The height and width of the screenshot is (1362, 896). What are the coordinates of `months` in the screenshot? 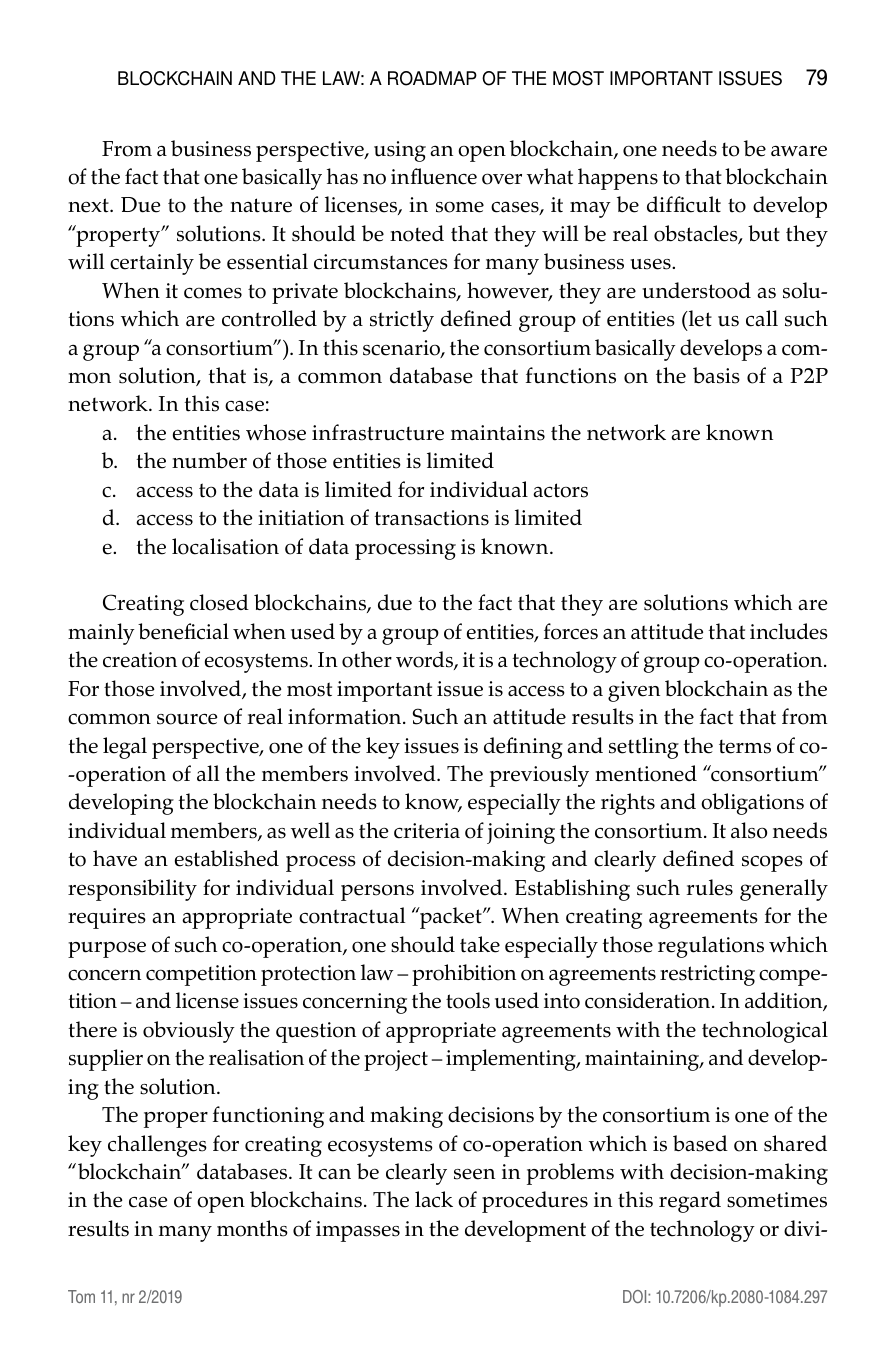 It's located at (252, 1228).
